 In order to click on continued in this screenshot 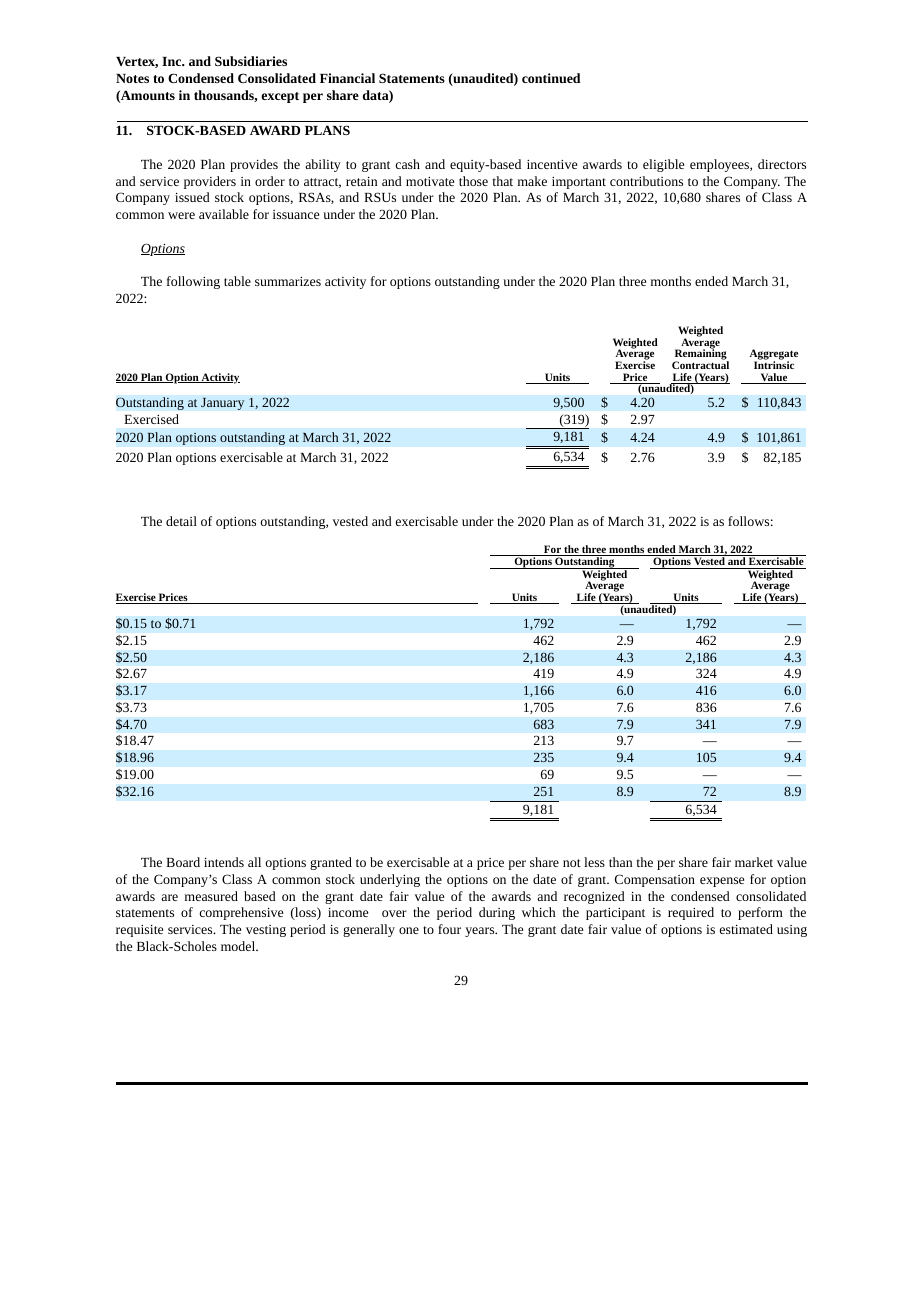, I will do `click(551, 78)`.
